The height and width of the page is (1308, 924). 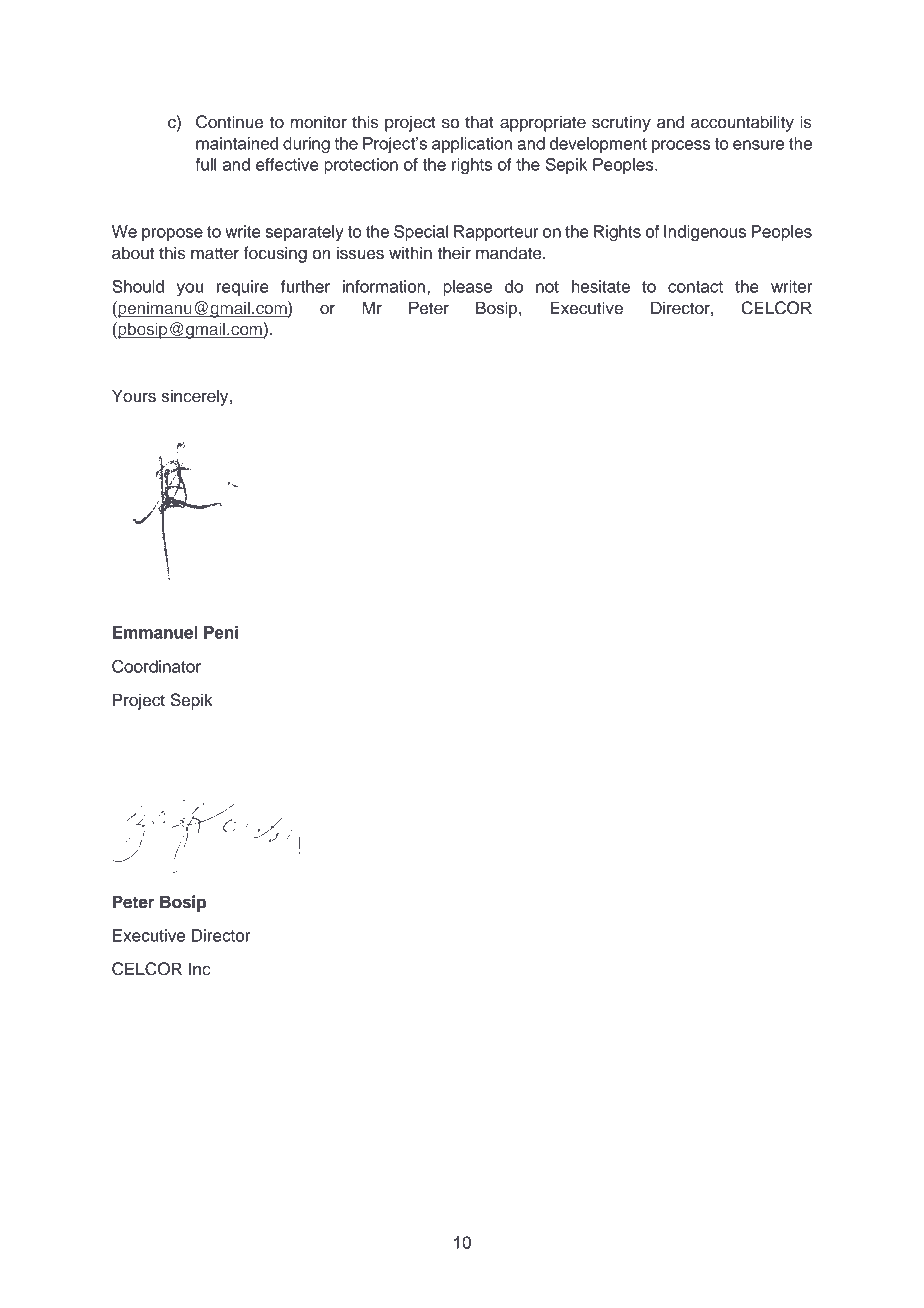 What do you see at coordinates (155, 632) in the page?
I see `Emmanuel` at bounding box center [155, 632].
